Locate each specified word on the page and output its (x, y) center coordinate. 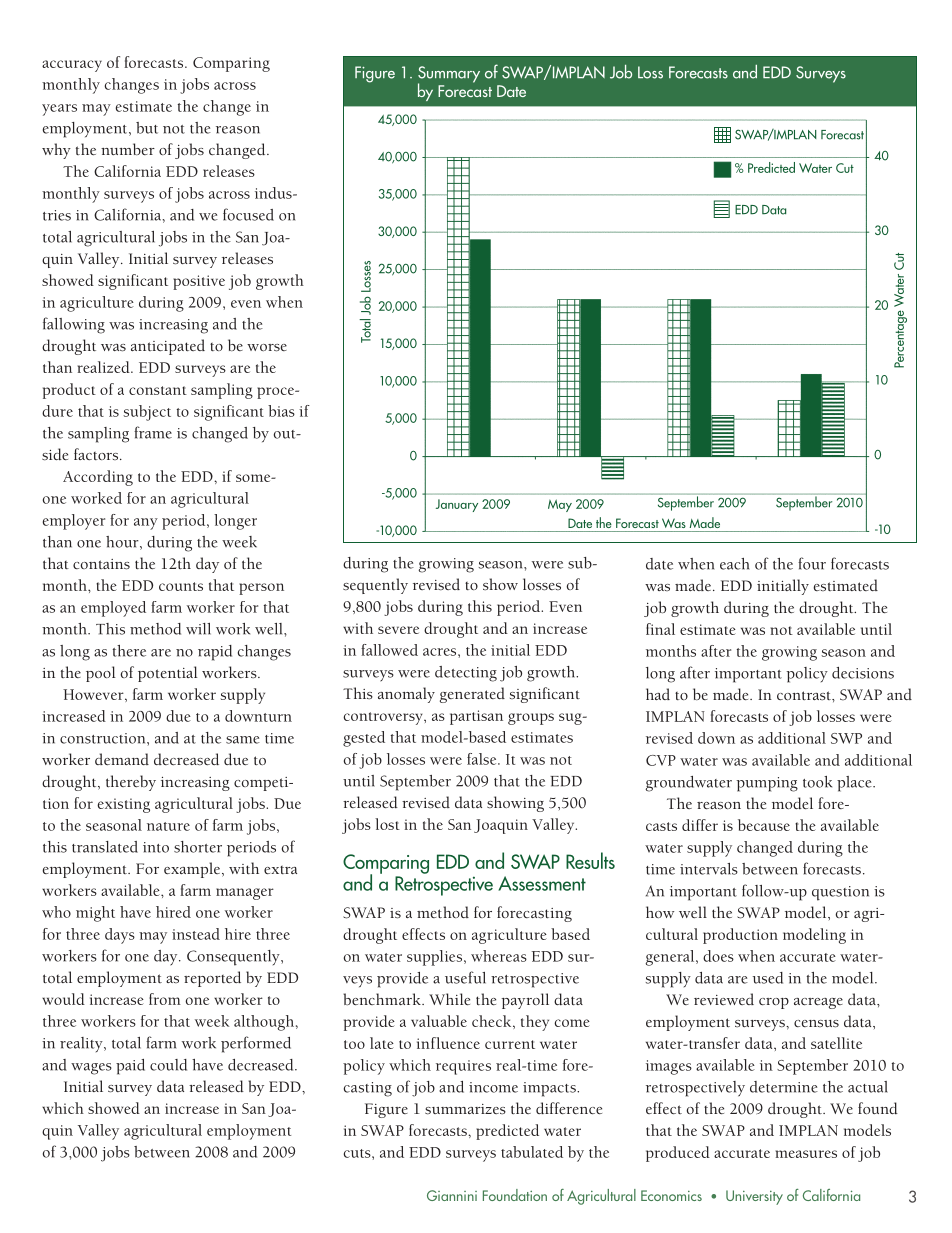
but (147, 128)
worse (267, 348)
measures (806, 1154)
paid (130, 1067)
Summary (449, 75)
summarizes (465, 1109)
